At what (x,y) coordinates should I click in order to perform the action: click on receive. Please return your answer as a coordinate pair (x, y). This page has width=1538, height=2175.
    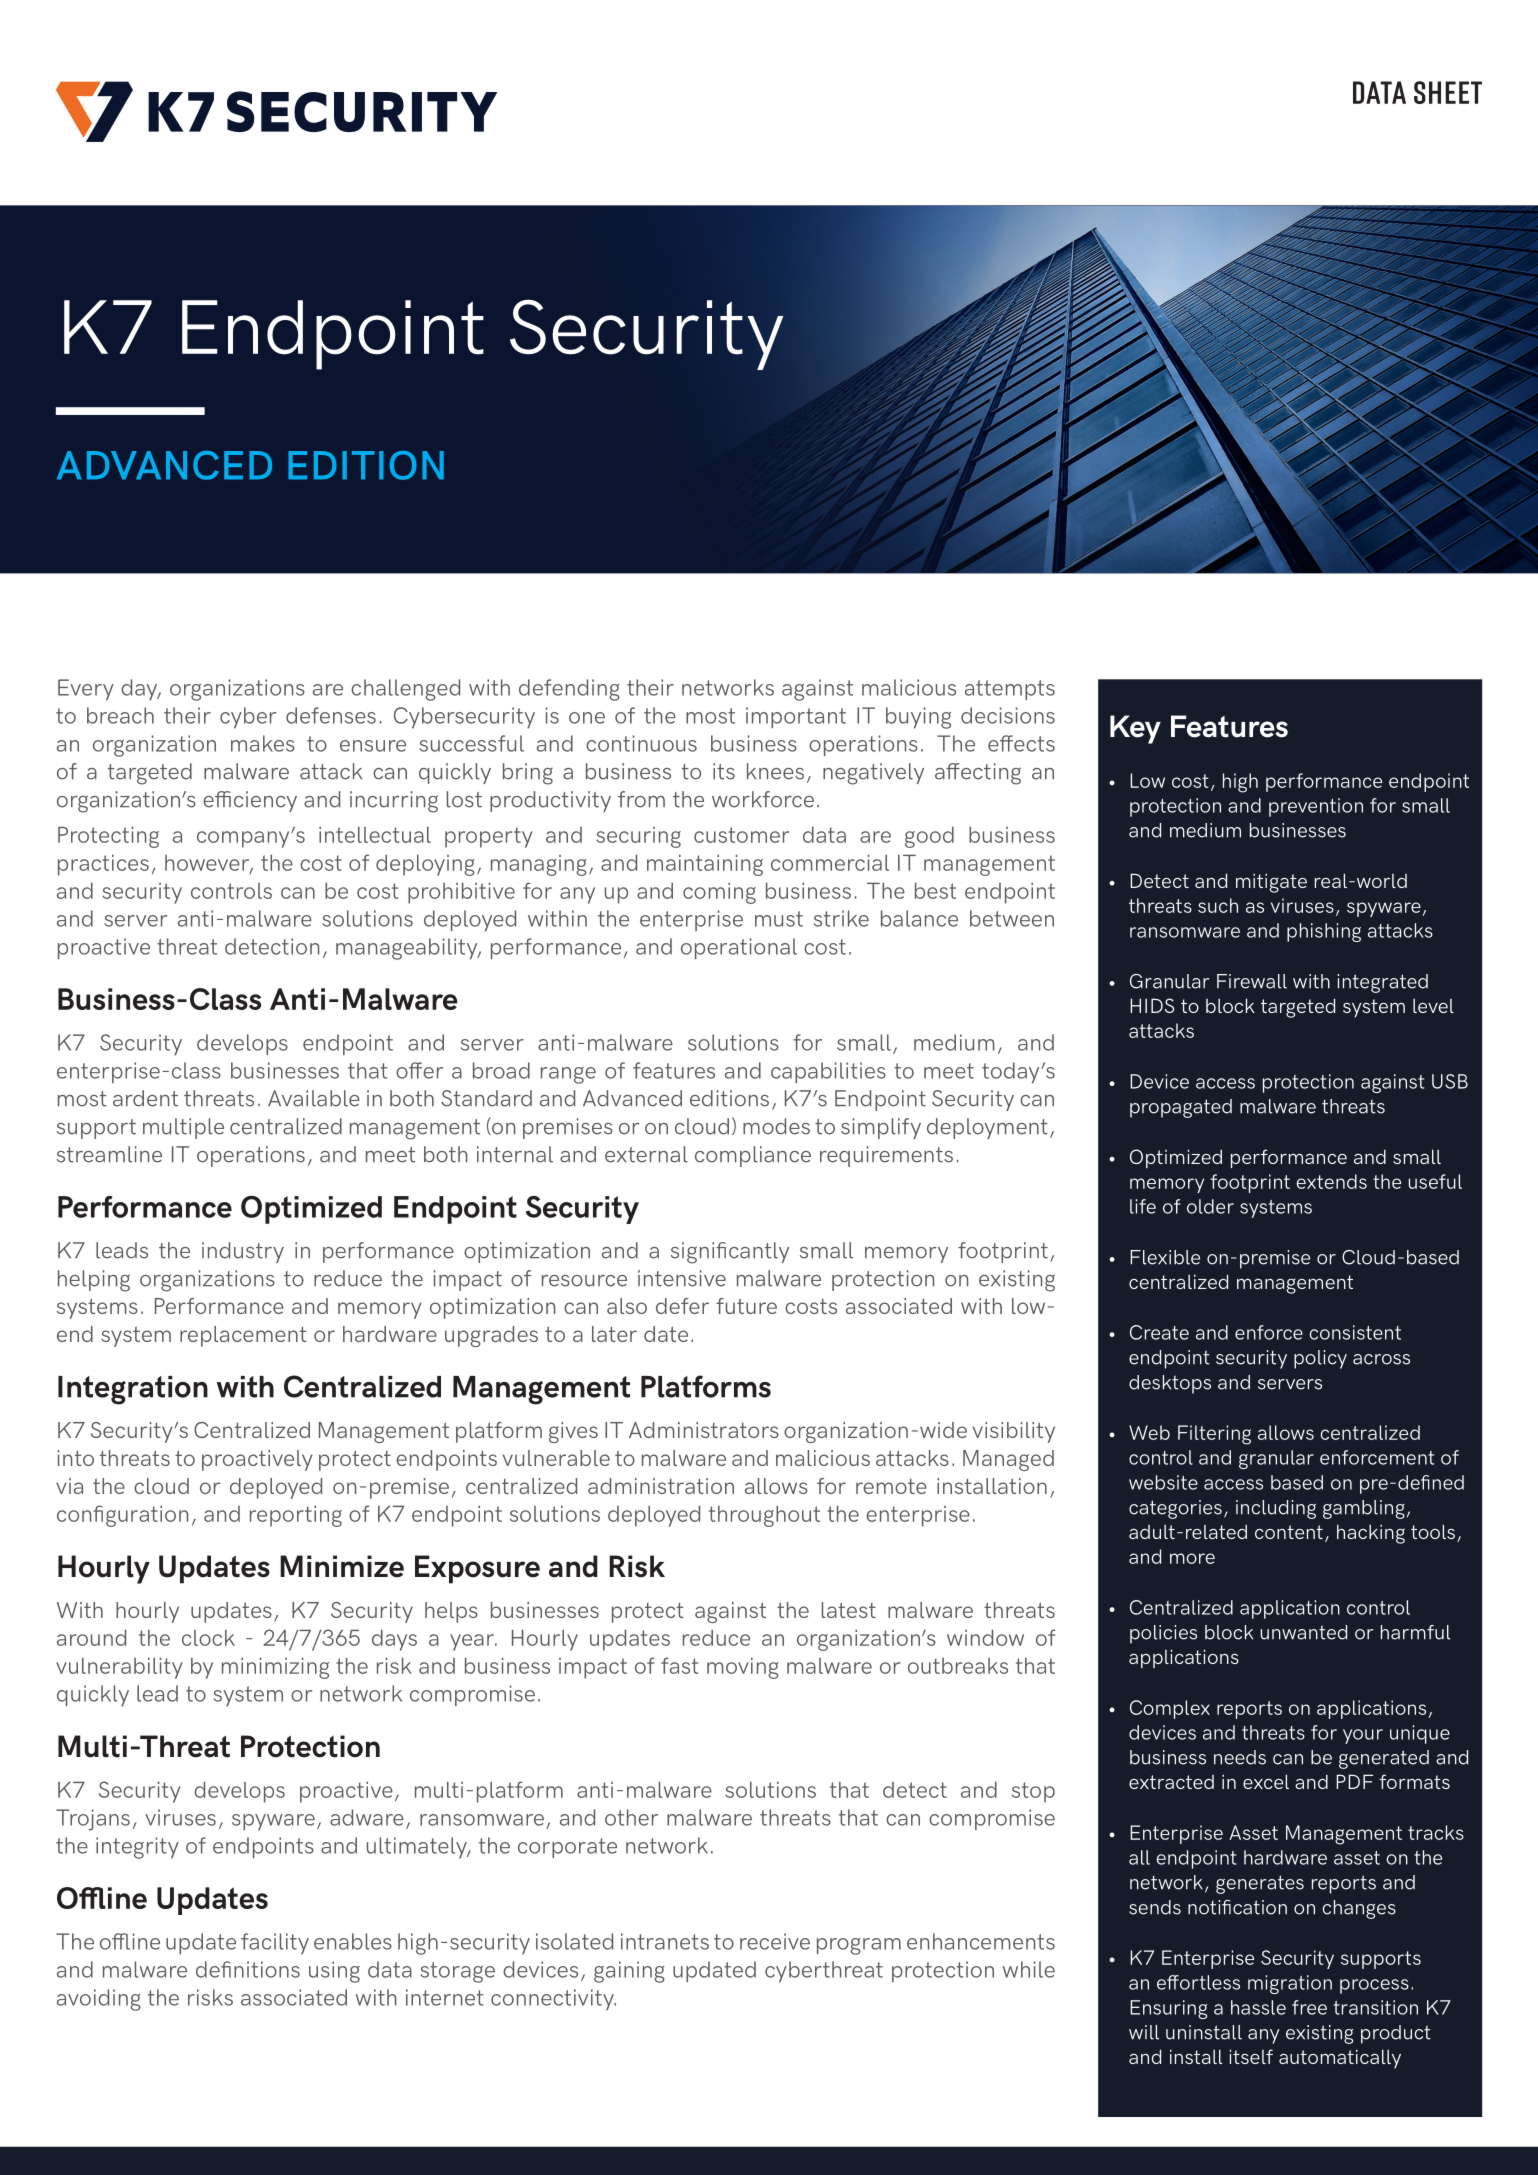
    Looking at the image, I should click on (775, 1941).
